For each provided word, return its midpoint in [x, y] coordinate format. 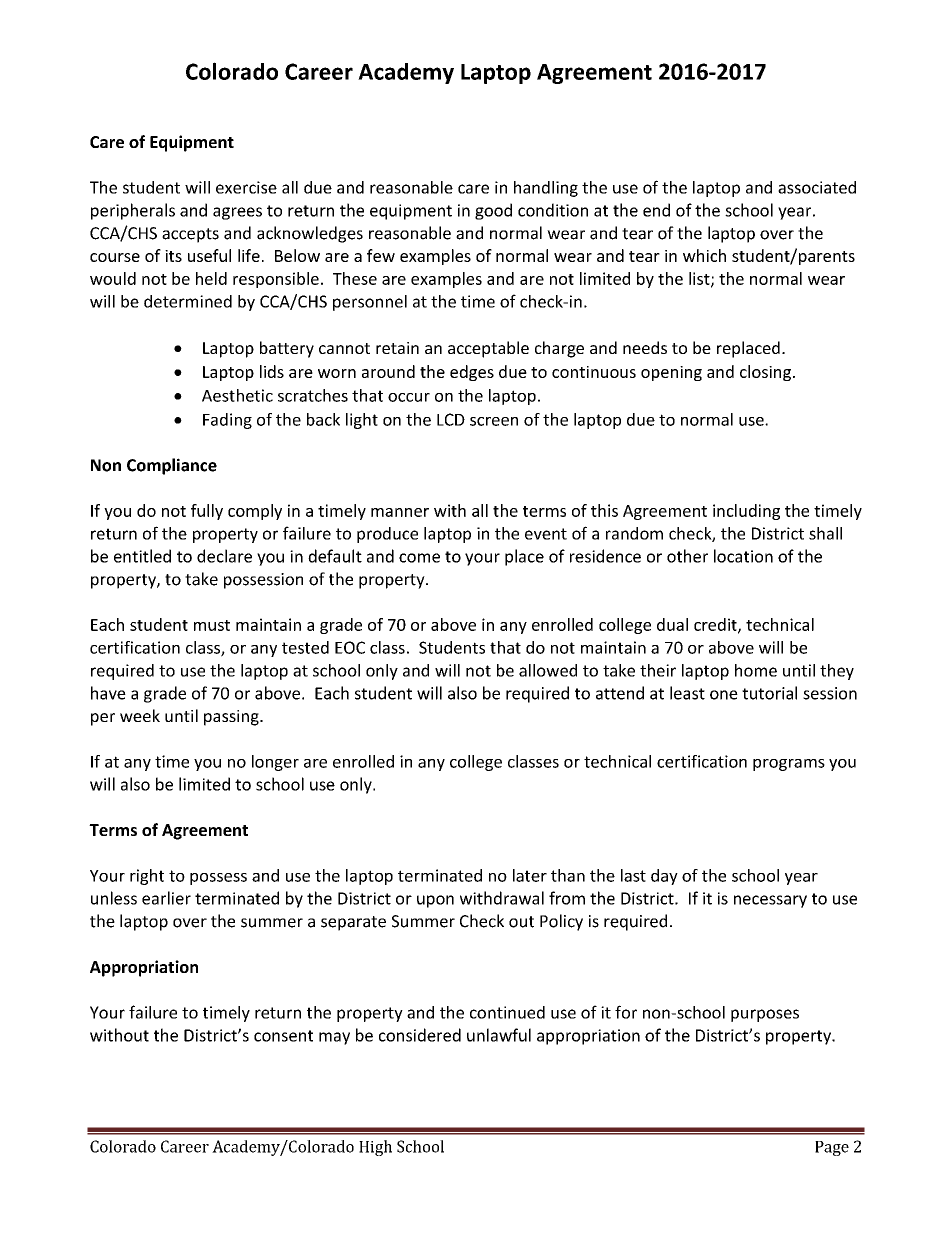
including [746, 512]
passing [232, 718]
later [530, 875]
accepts [190, 235]
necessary [770, 901]
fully [207, 512]
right [147, 877]
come [419, 558]
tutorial [769, 693]
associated [817, 187]
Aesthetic [237, 395]
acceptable [488, 349]
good [493, 211]
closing [765, 373]
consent [283, 1036]
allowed [548, 670]
